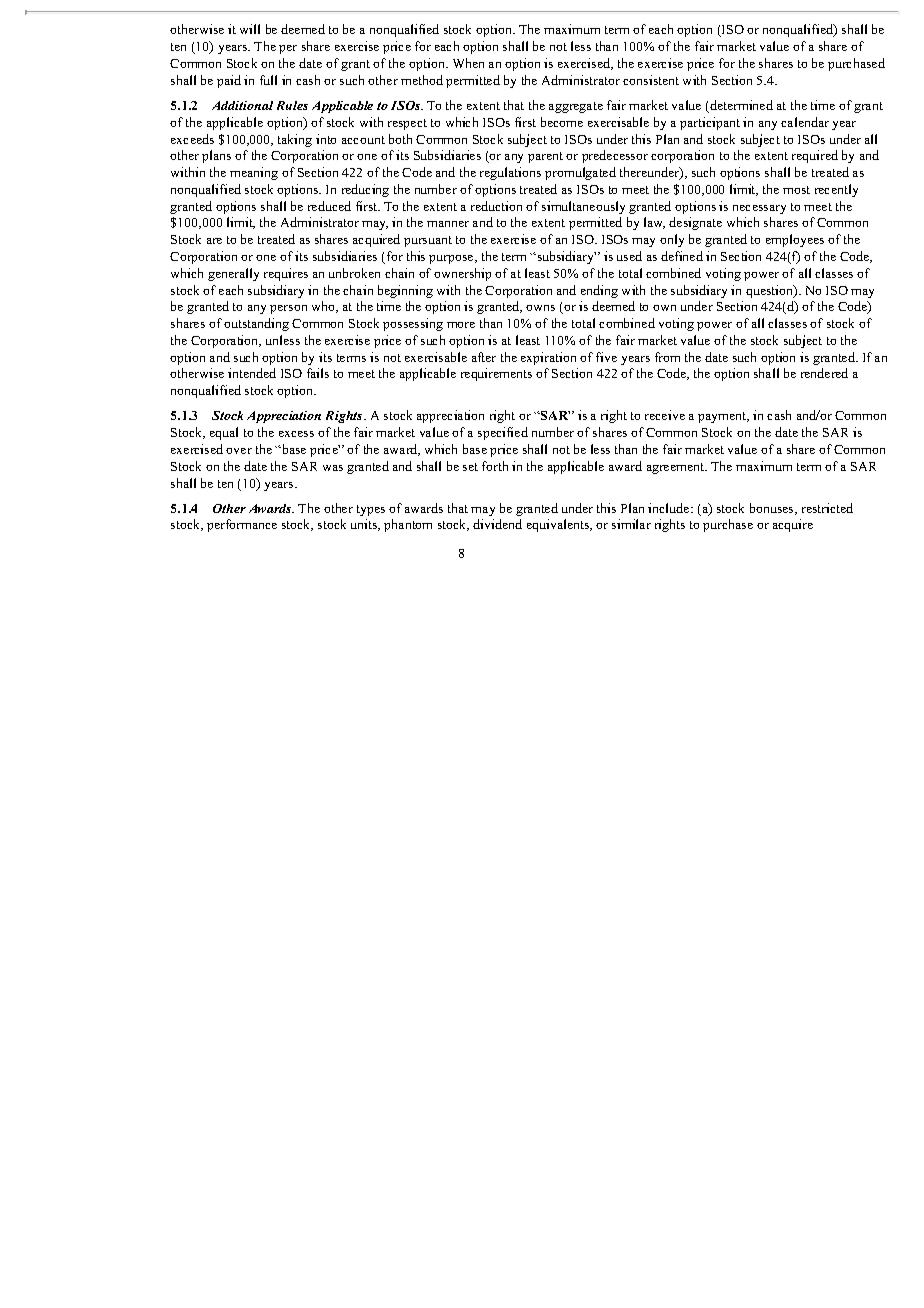 The width and height of the screenshot is (924, 1308). What do you see at coordinates (462, 274) in the screenshot?
I see `ownership` at bounding box center [462, 274].
